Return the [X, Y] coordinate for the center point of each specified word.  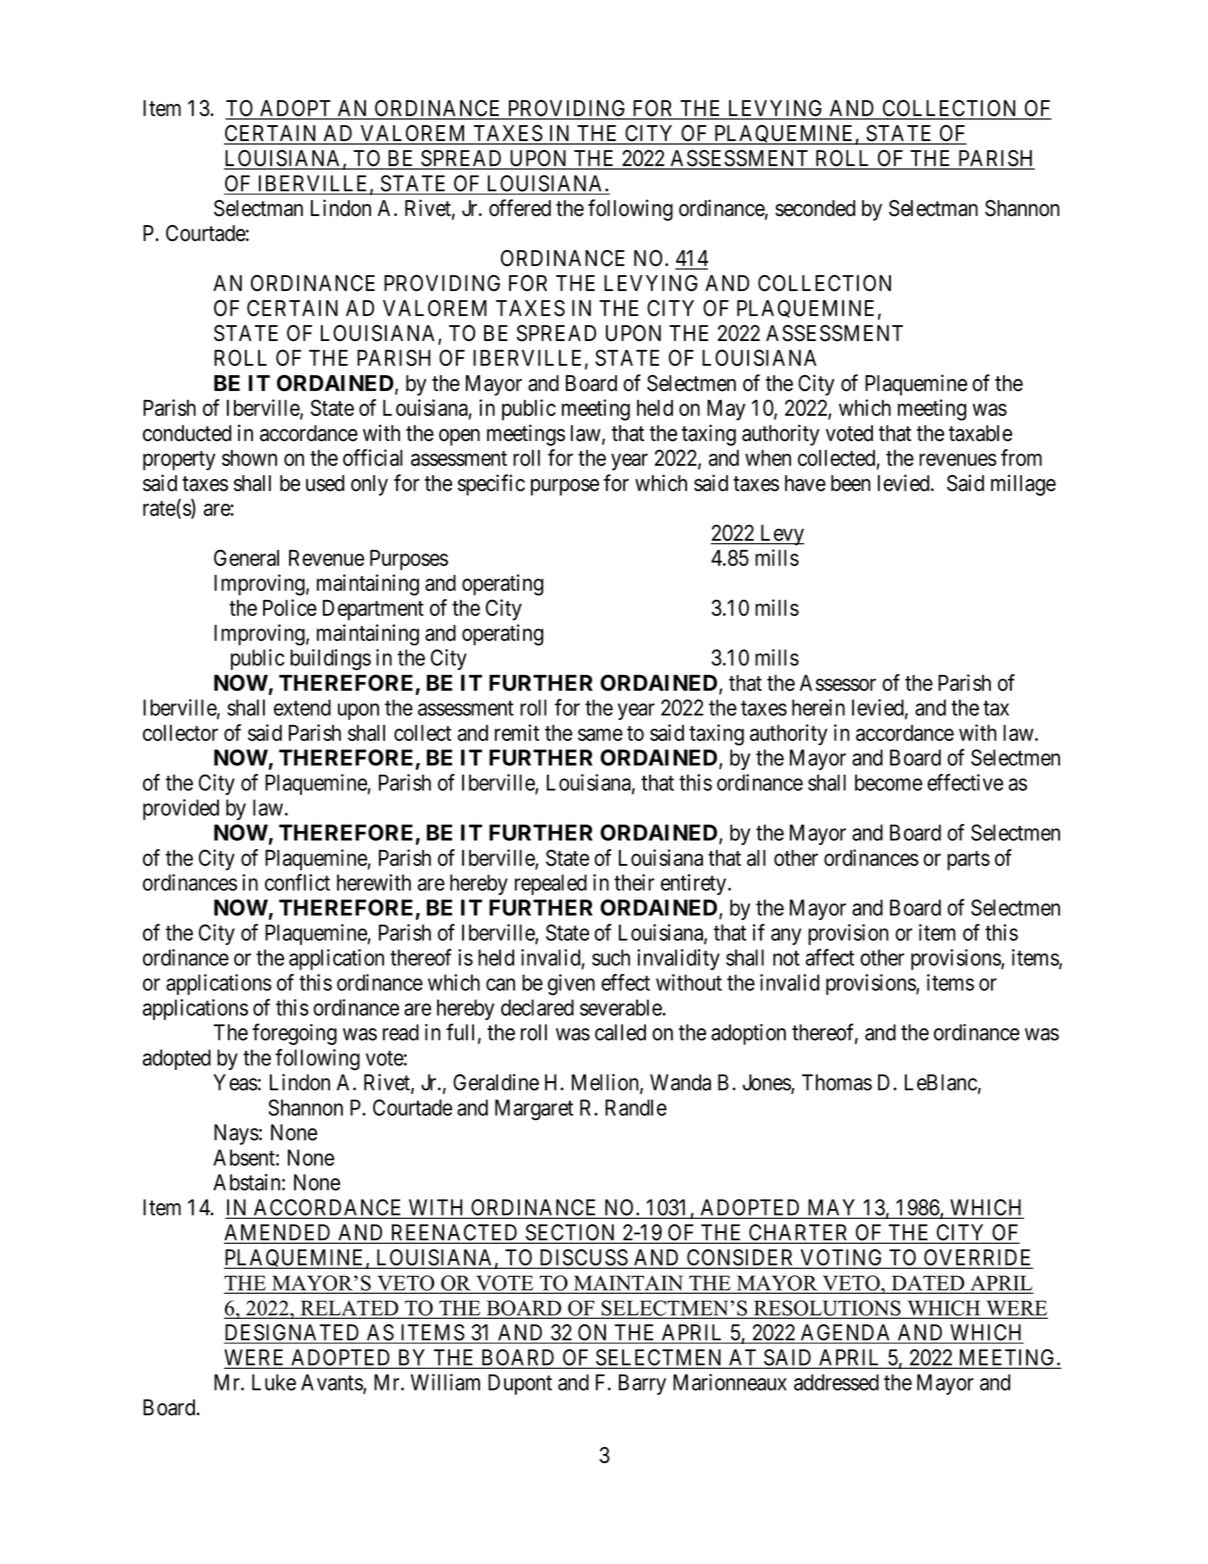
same [600, 734]
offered [520, 208]
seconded [815, 208]
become [888, 782]
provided [181, 809]
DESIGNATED [293, 1333]
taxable [980, 433]
